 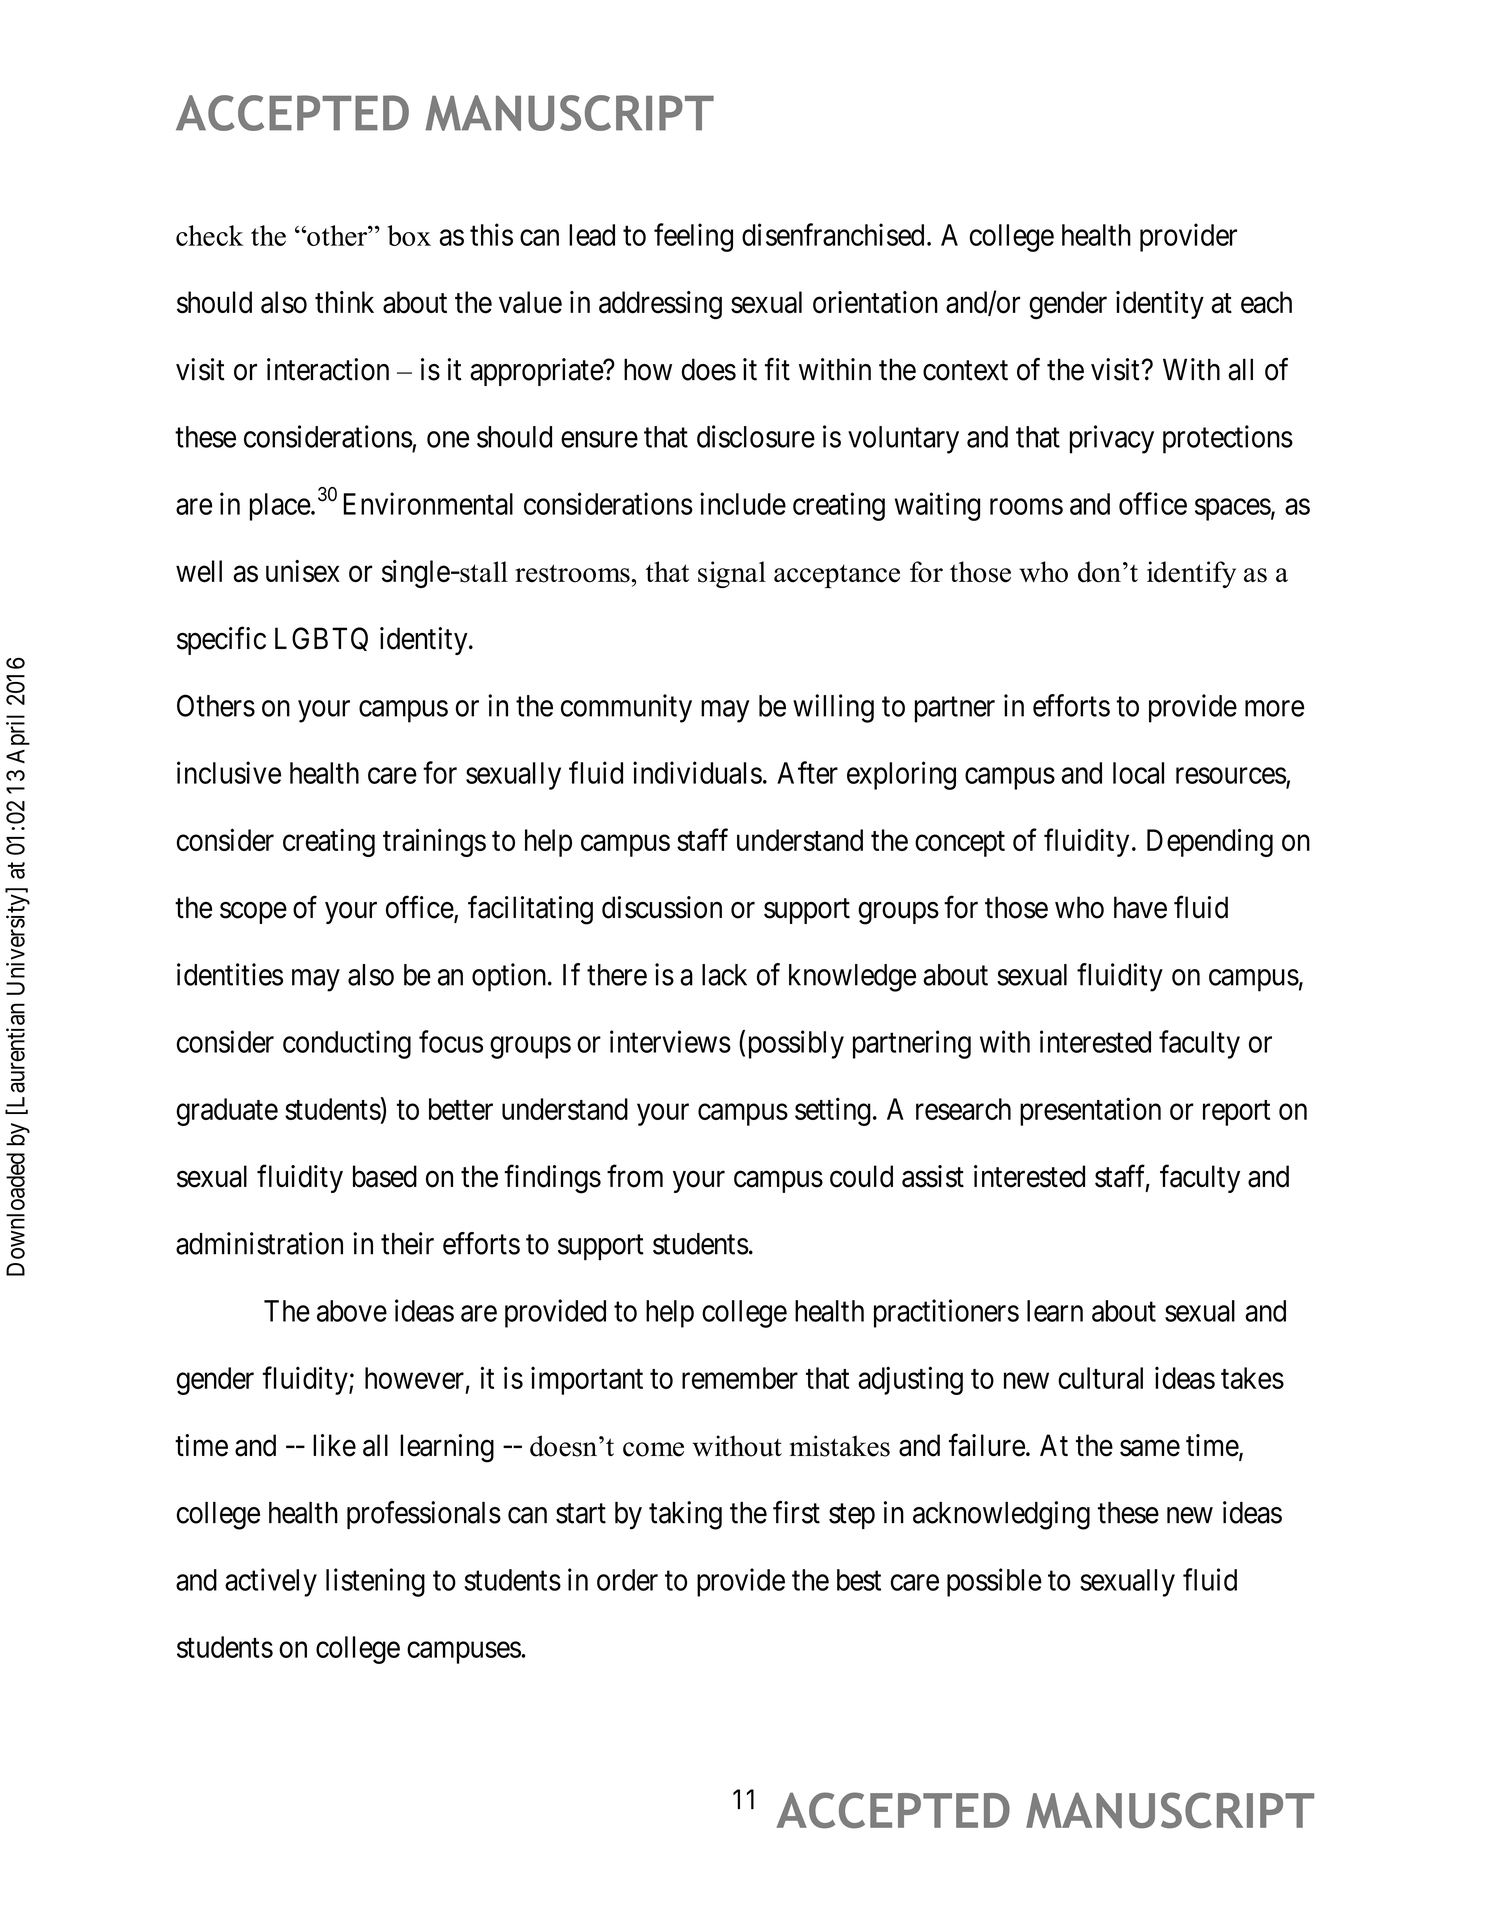 What do you see at coordinates (375, 1582) in the screenshot?
I see `listening` at bounding box center [375, 1582].
